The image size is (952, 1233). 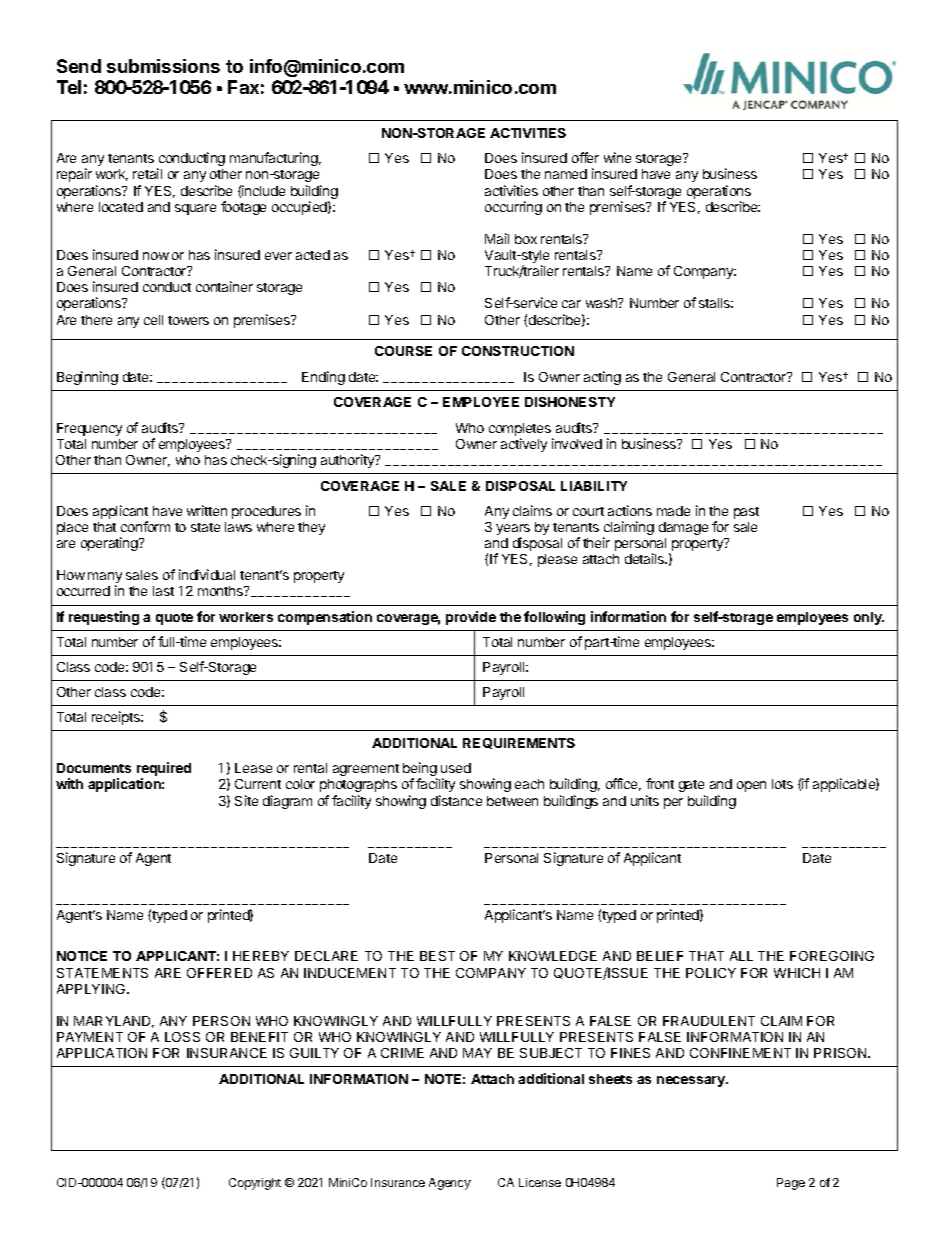 What do you see at coordinates (617, 157) in the document?
I see `wine` at bounding box center [617, 157].
